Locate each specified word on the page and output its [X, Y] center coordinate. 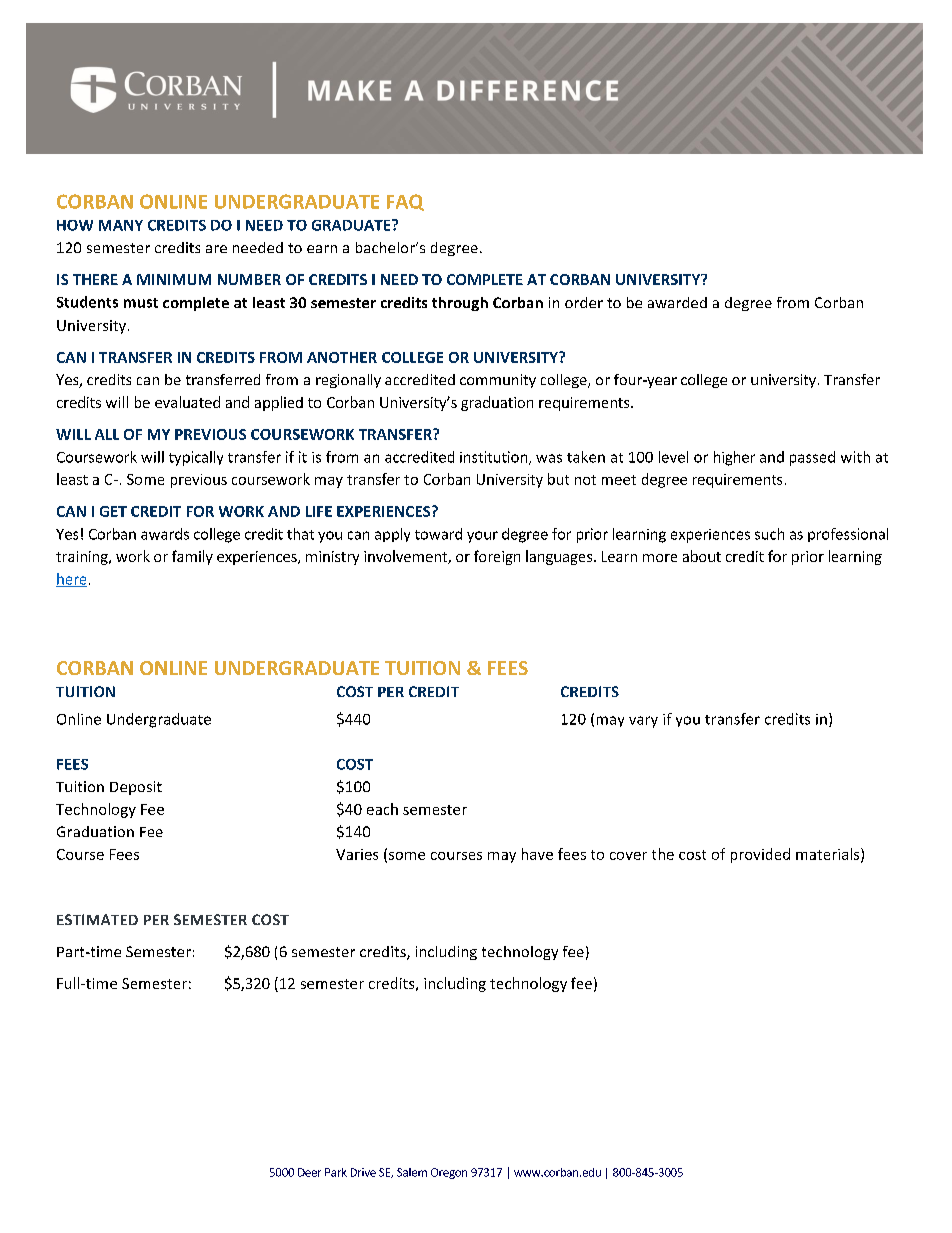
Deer [309, 1172]
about [702, 556]
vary [643, 722]
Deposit [136, 788]
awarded [677, 302]
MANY [121, 225]
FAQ [405, 202]
